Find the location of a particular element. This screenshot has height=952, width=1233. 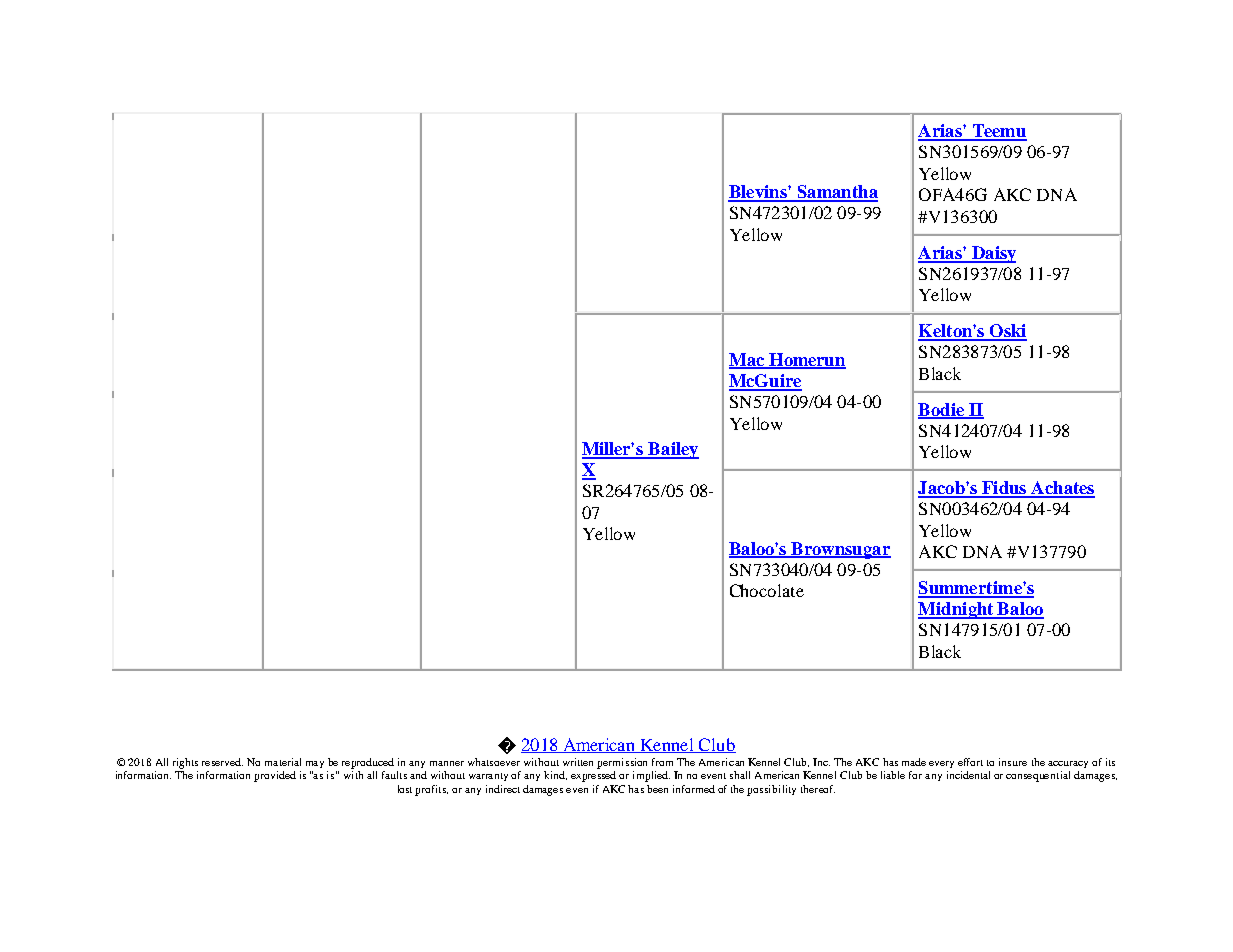

from is located at coordinates (662, 762).
